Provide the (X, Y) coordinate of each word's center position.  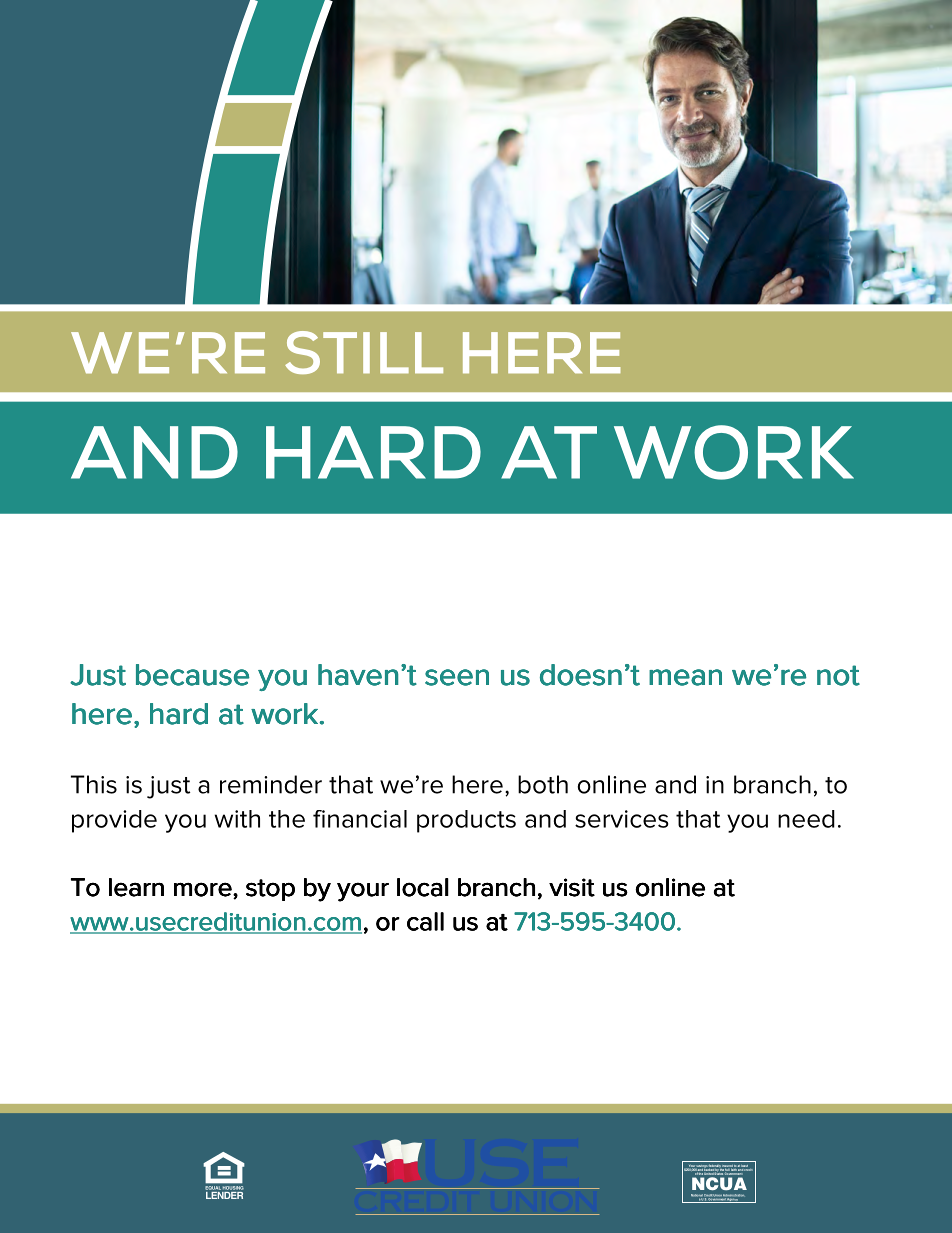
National (697, 1196)
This (94, 784)
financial (360, 819)
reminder (271, 784)
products (466, 821)
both (543, 784)
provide (114, 821)
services (622, 819)
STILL (364, 352)
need (806, 819)
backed (709, 1170)
